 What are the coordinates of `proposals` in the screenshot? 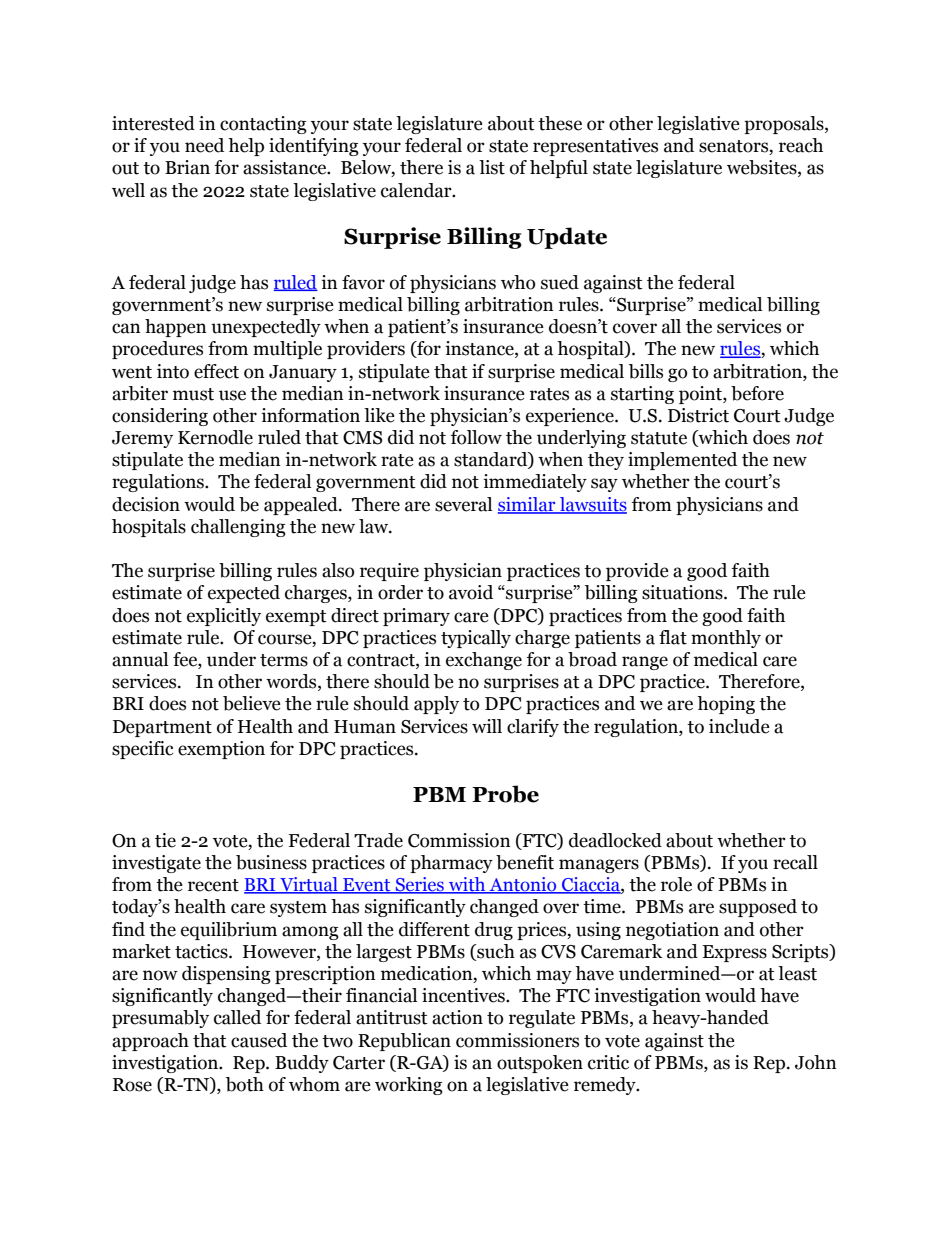 It's located at (785, 125).
